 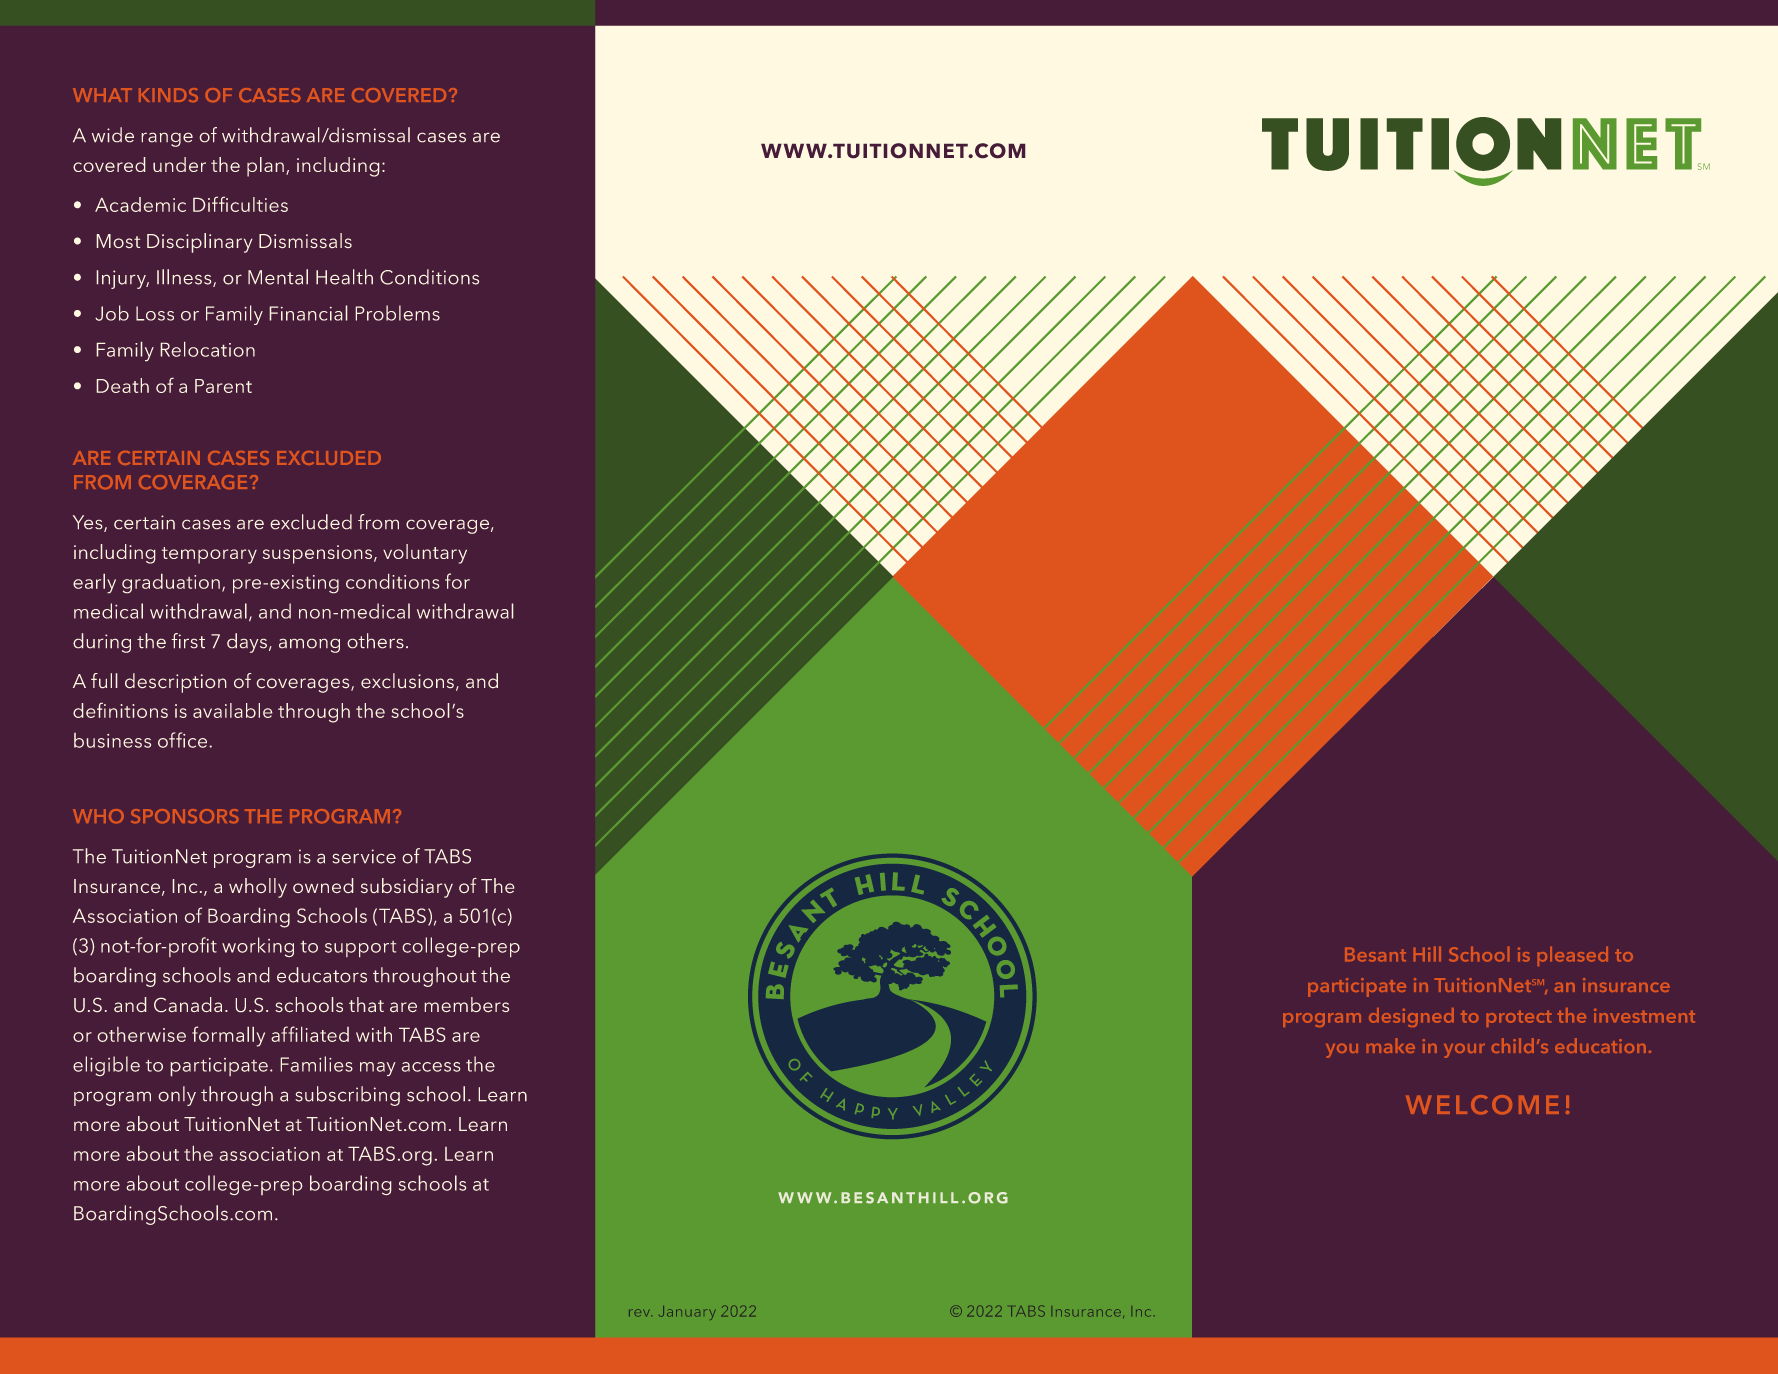 What do you see at coordinates (344, 277) in the document?
I see `Health` at bounding box center [344, 277].
